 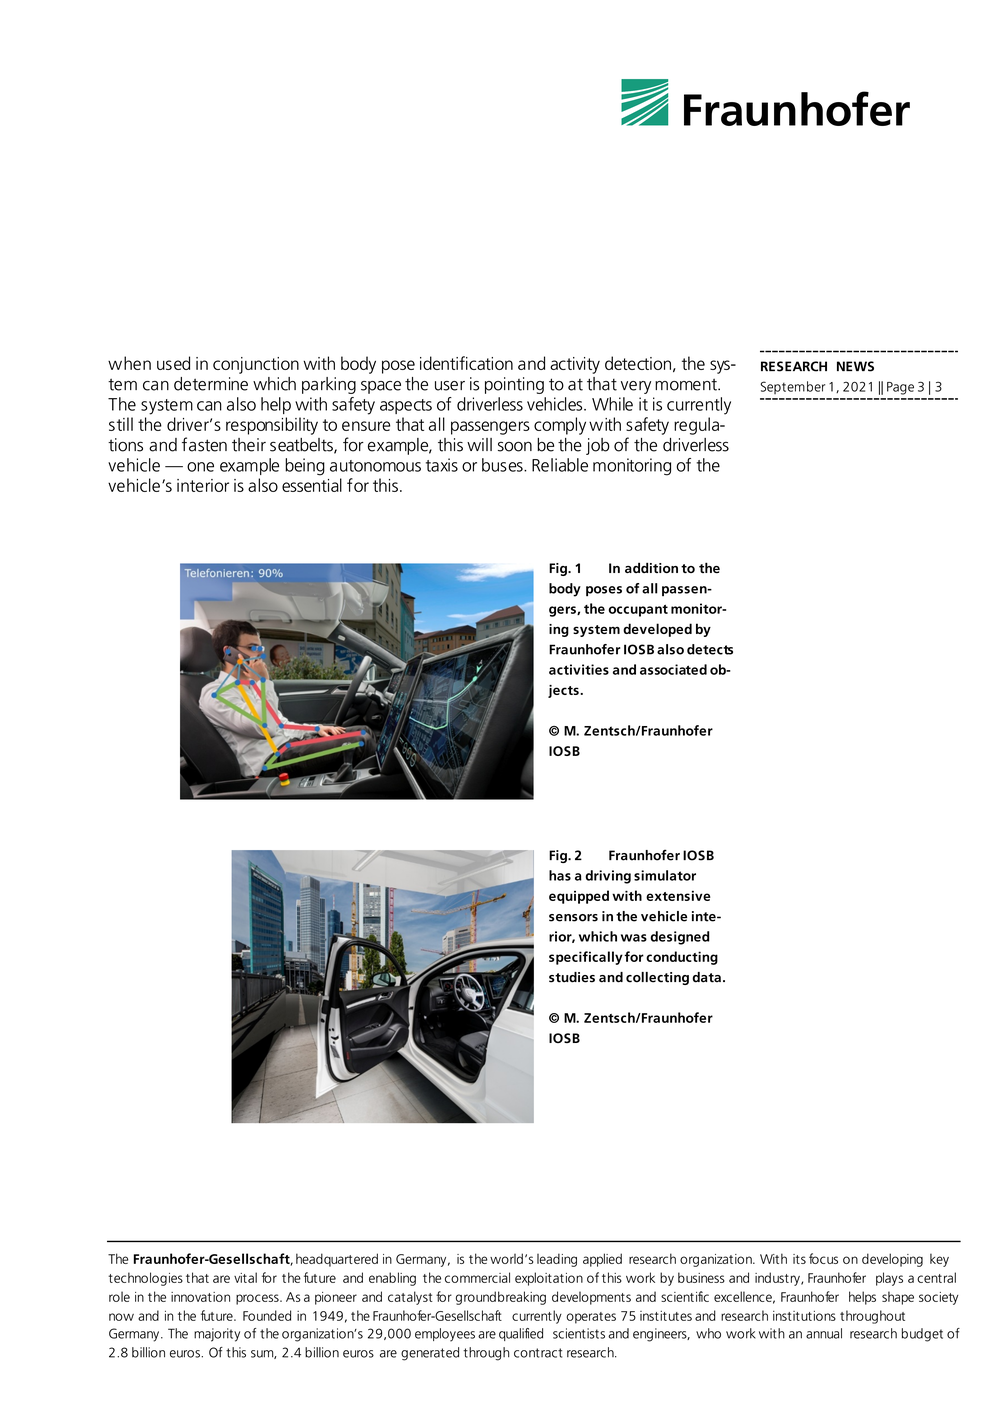 I want to click on determine, so click(x=211, y=384).
